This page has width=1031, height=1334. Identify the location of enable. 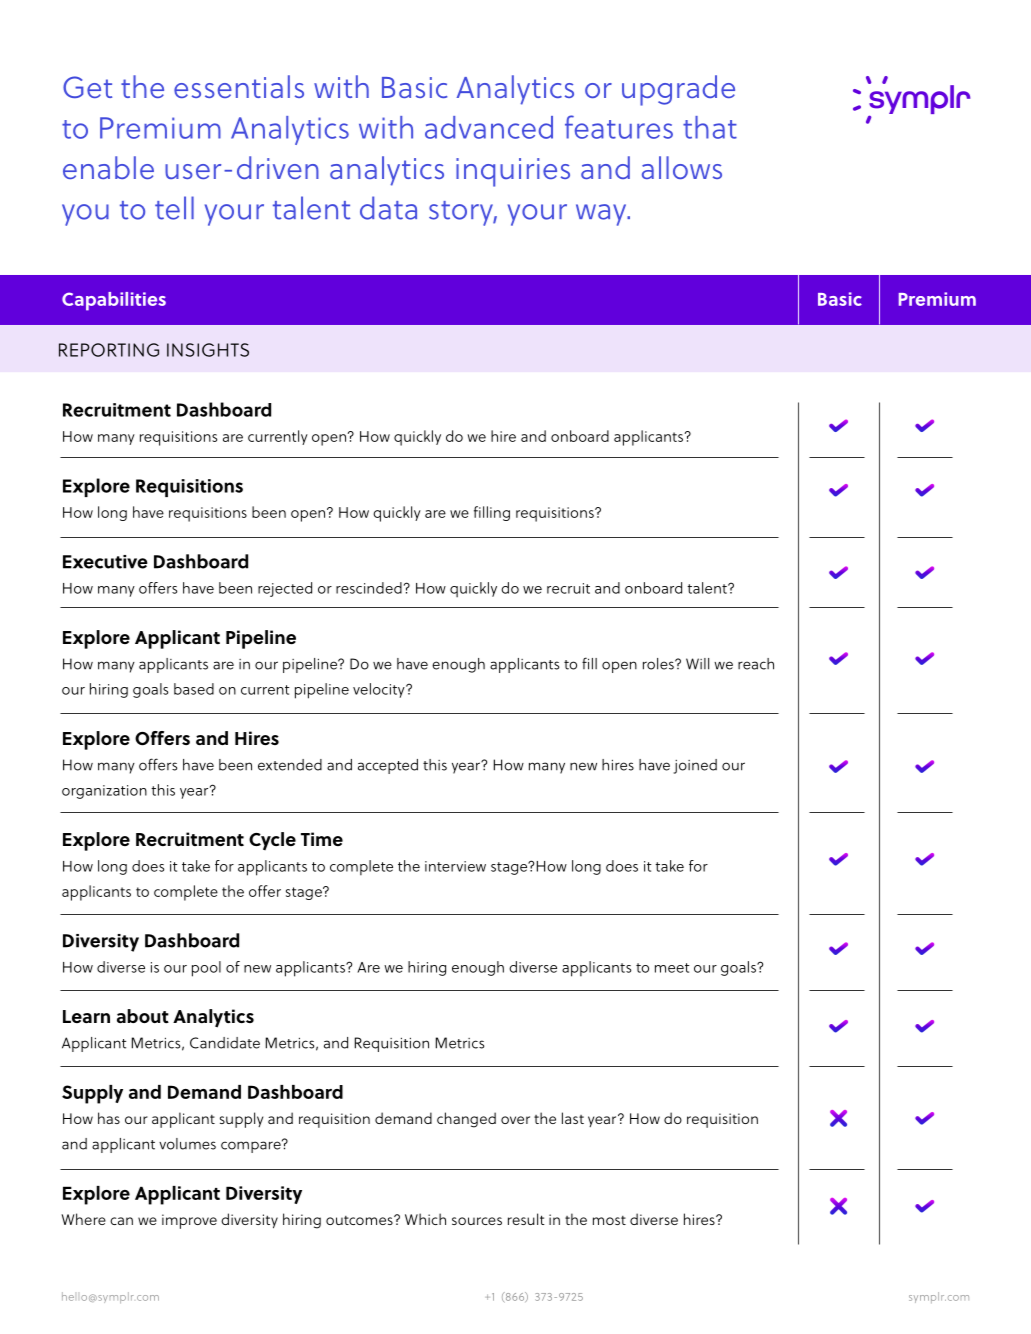
(108, 167).
